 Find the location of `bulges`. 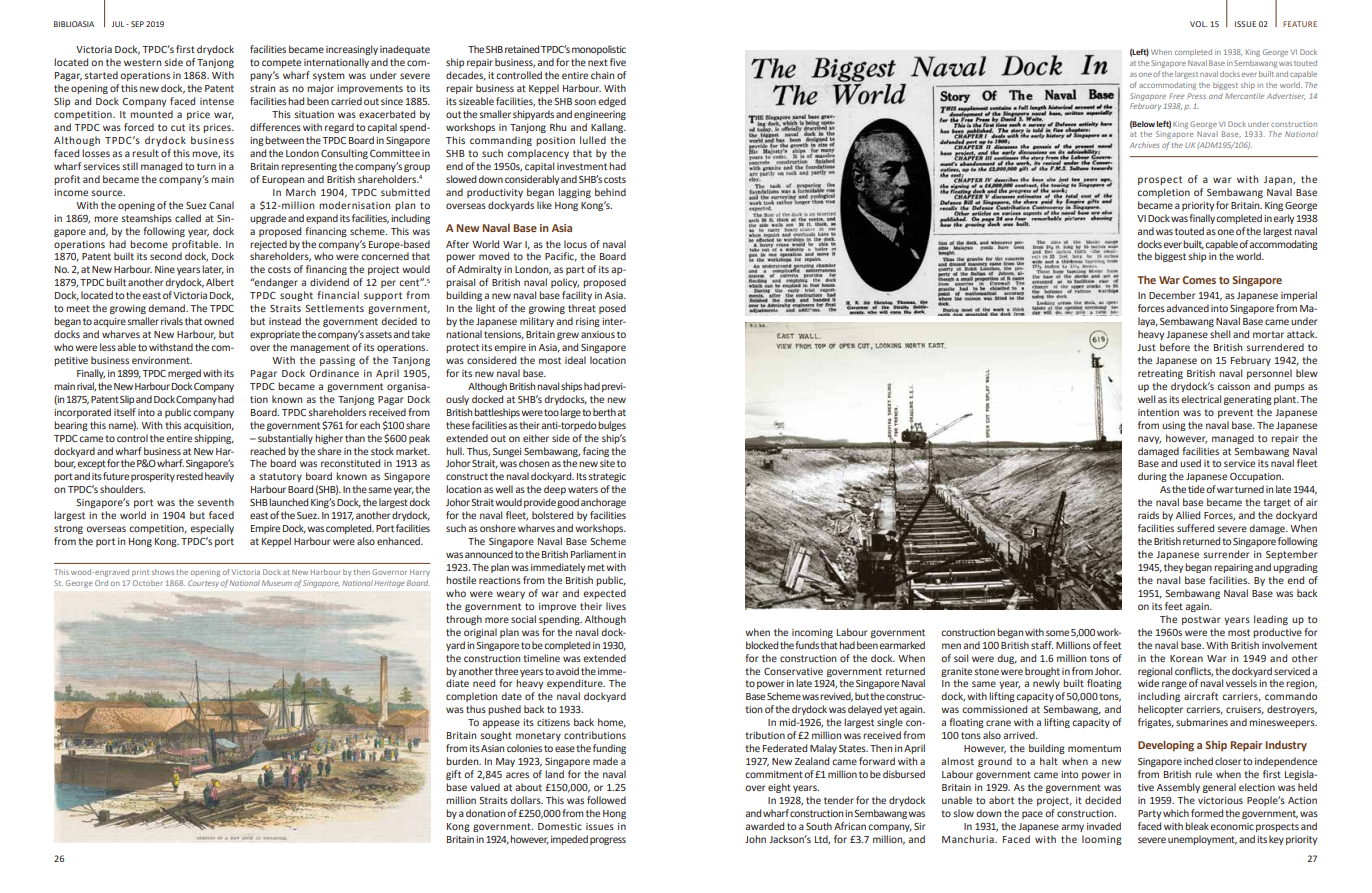

bulges is located at coordinates (612, 426).
